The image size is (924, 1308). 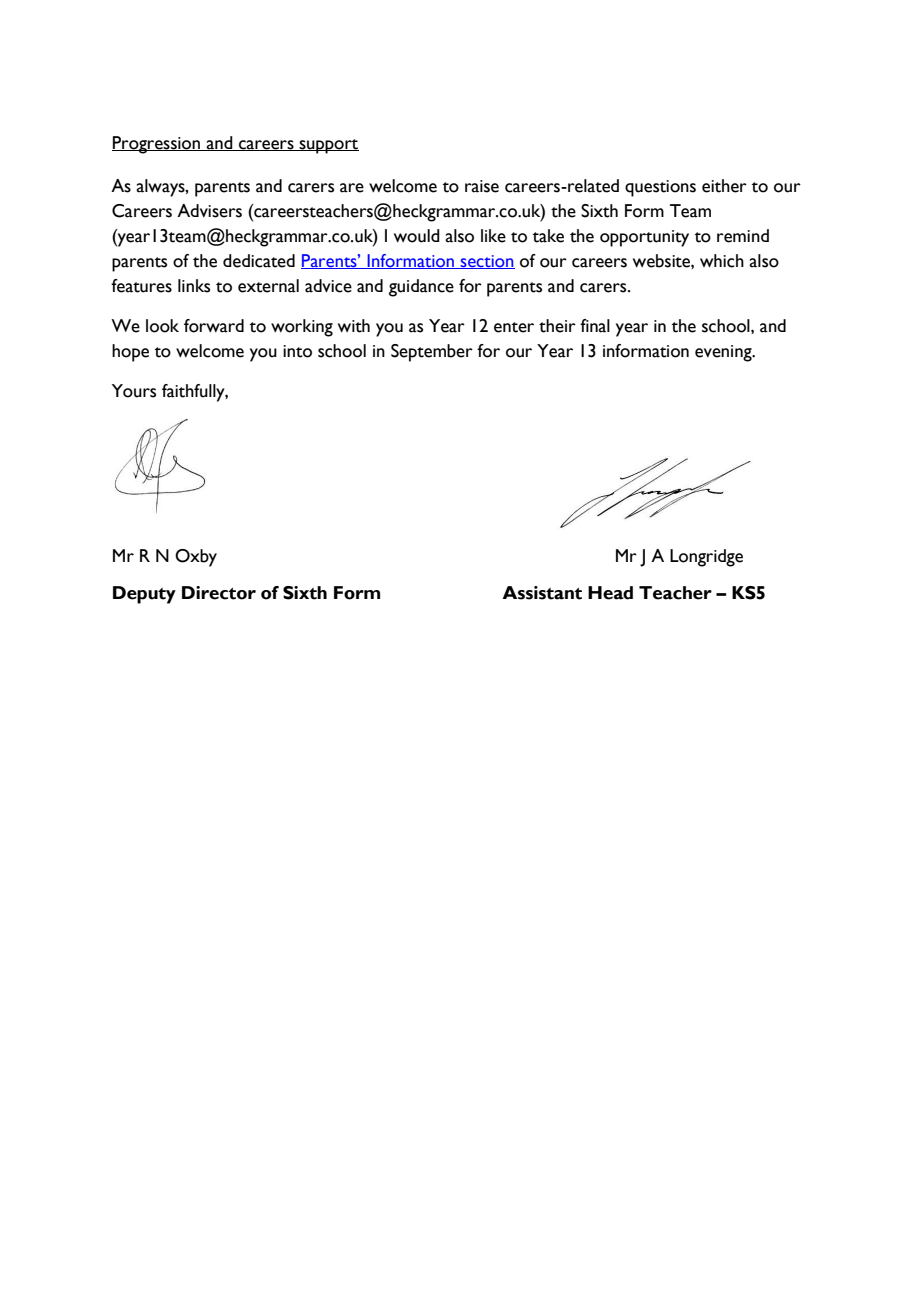 What do you see at coordinates (487, 262) in the screenshot?
I see `section` at bounding box center [487, 262].
